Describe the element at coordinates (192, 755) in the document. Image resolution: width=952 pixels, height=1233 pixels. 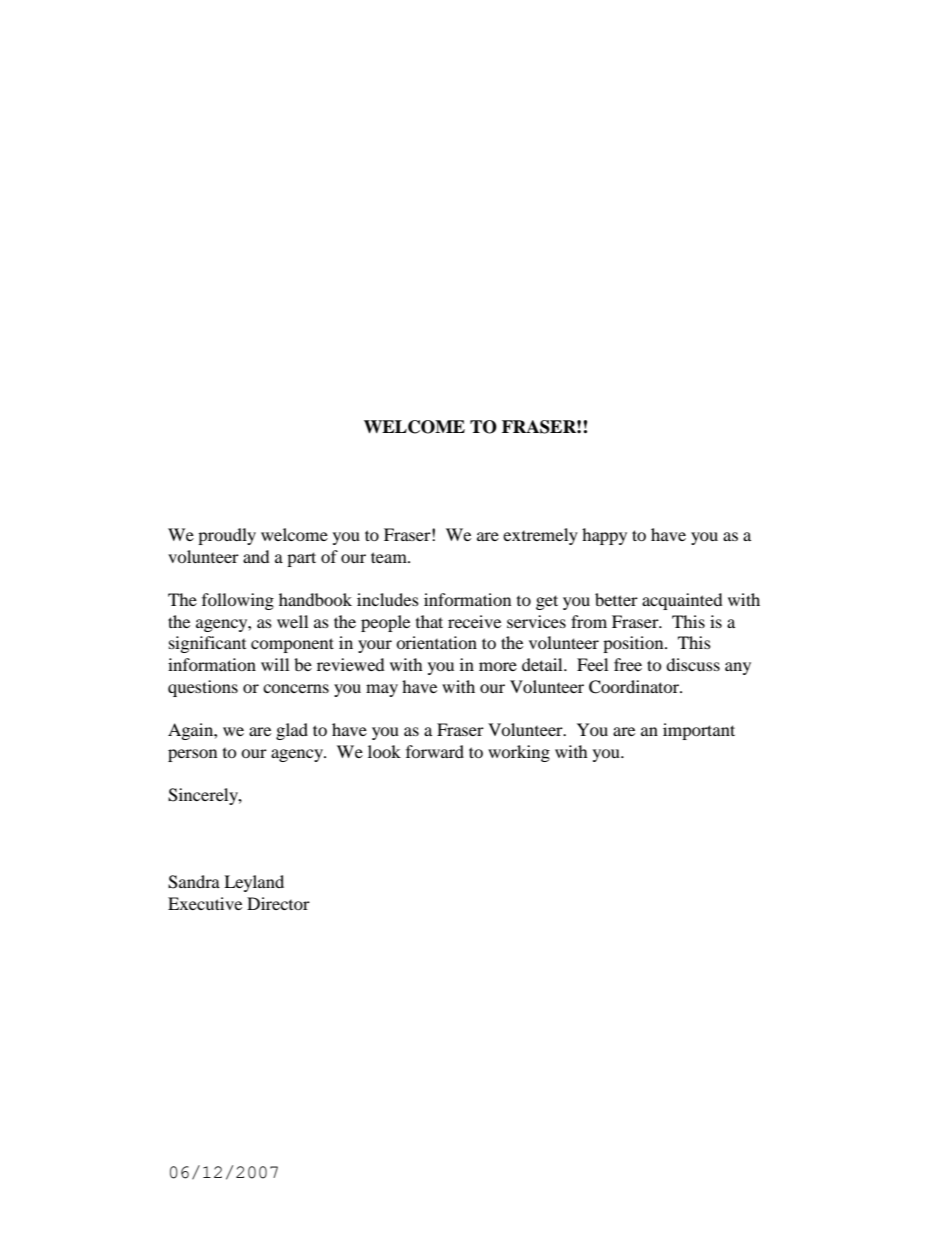
I see `person` at that location.
